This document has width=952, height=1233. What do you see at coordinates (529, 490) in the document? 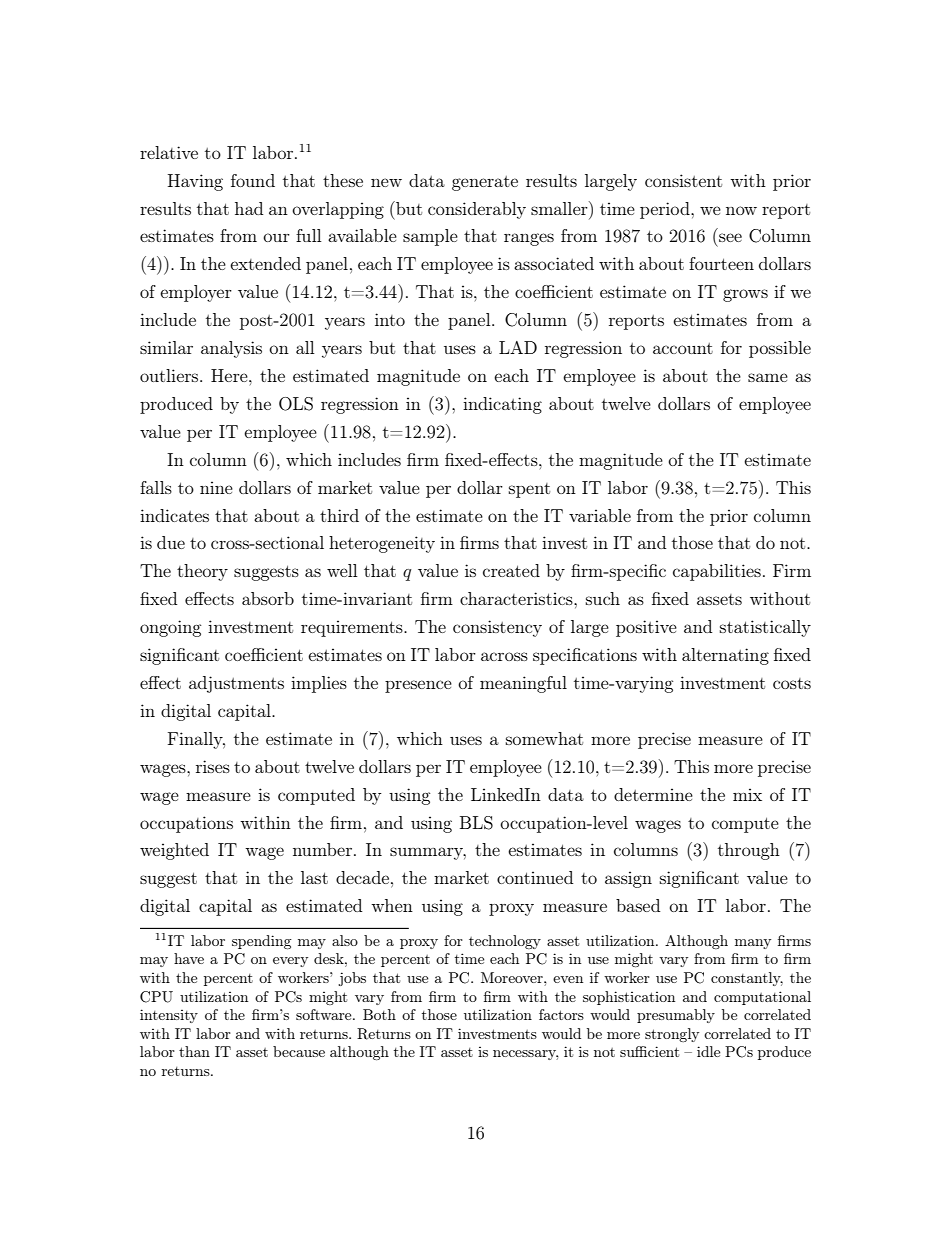
I see `spent` at bounding box center [529, 490].
